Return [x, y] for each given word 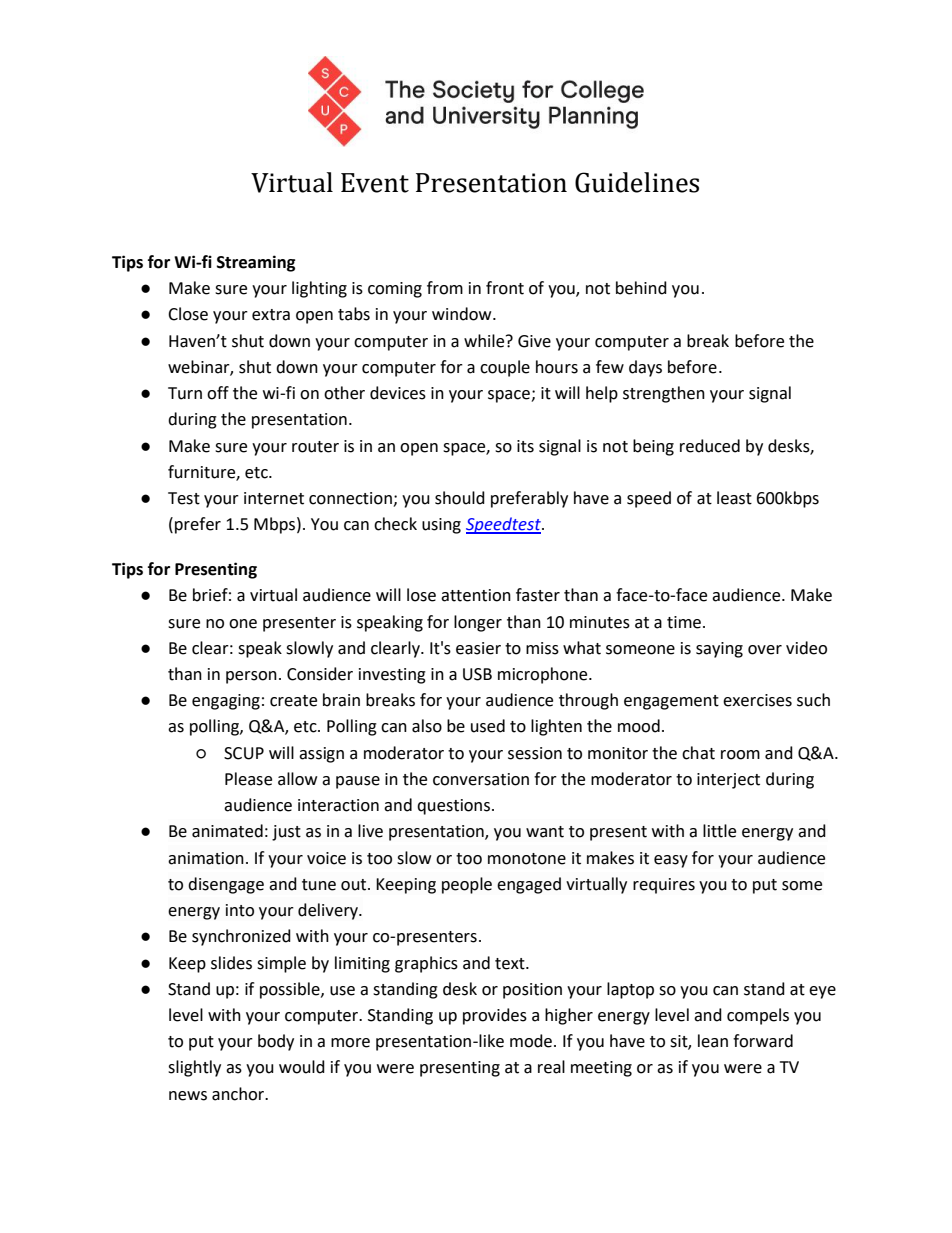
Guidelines [637, 182]
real [551, 1067]
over [765, 650]
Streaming [256, 263]
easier [478, 648]
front [505, 288]
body [276, 1042]
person [251, 677]
